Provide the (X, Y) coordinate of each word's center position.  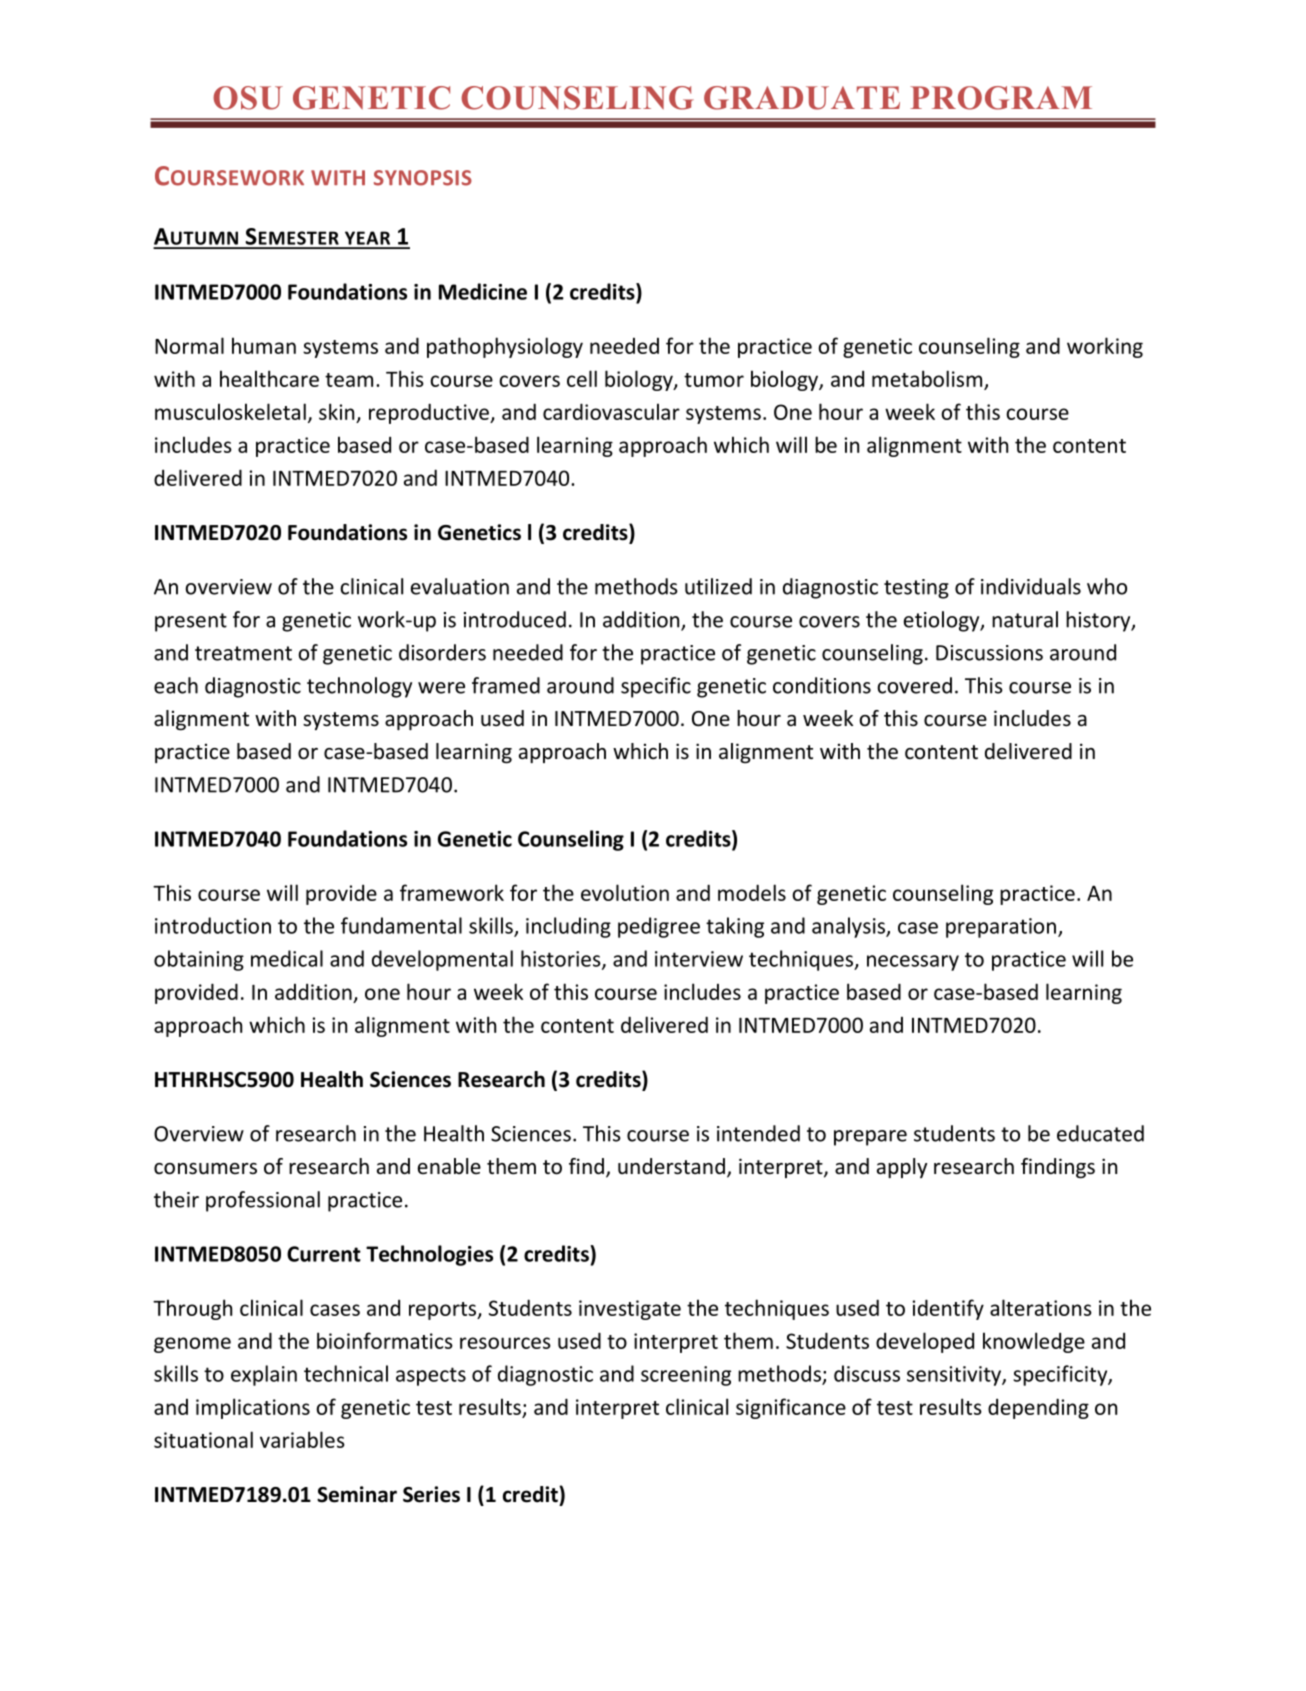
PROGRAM (1001, 98)
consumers (205, 1169)
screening (686, 1376)
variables (302, 1439)
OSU (248, 98)
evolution (625, 892)
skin (336, 411)
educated (1100, 1133)
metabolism (928, 380)
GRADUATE (802, 98)
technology (359, 687)
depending (1038, 1408)
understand (671, 1166)
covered (914, 685)
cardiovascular (611, 411)
